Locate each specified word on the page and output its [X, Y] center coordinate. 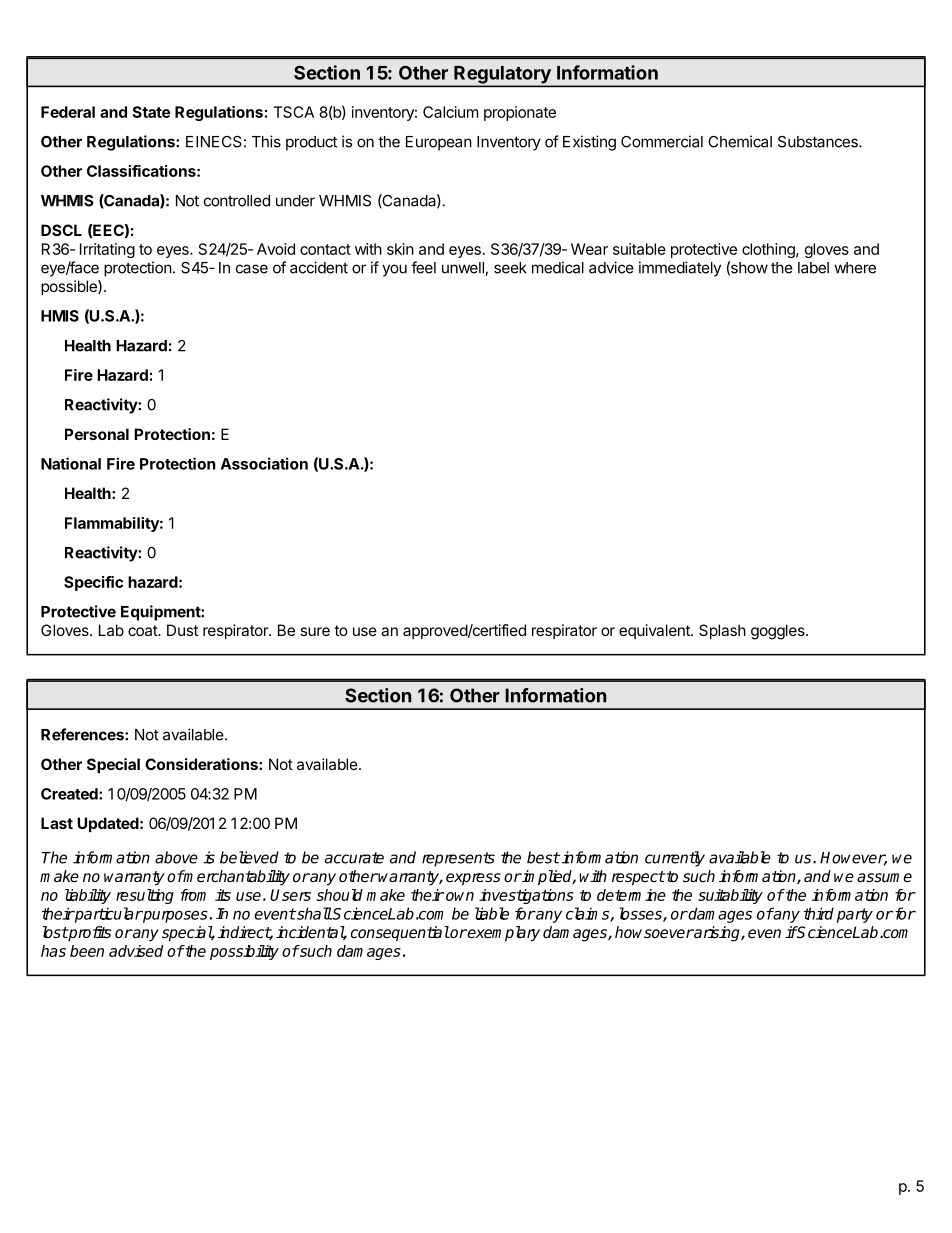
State [151, 112]
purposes [174, 917]
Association [264, 463]
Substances [819, 142]
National [71, 463]
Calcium [450, 112]
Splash [722, 631]
